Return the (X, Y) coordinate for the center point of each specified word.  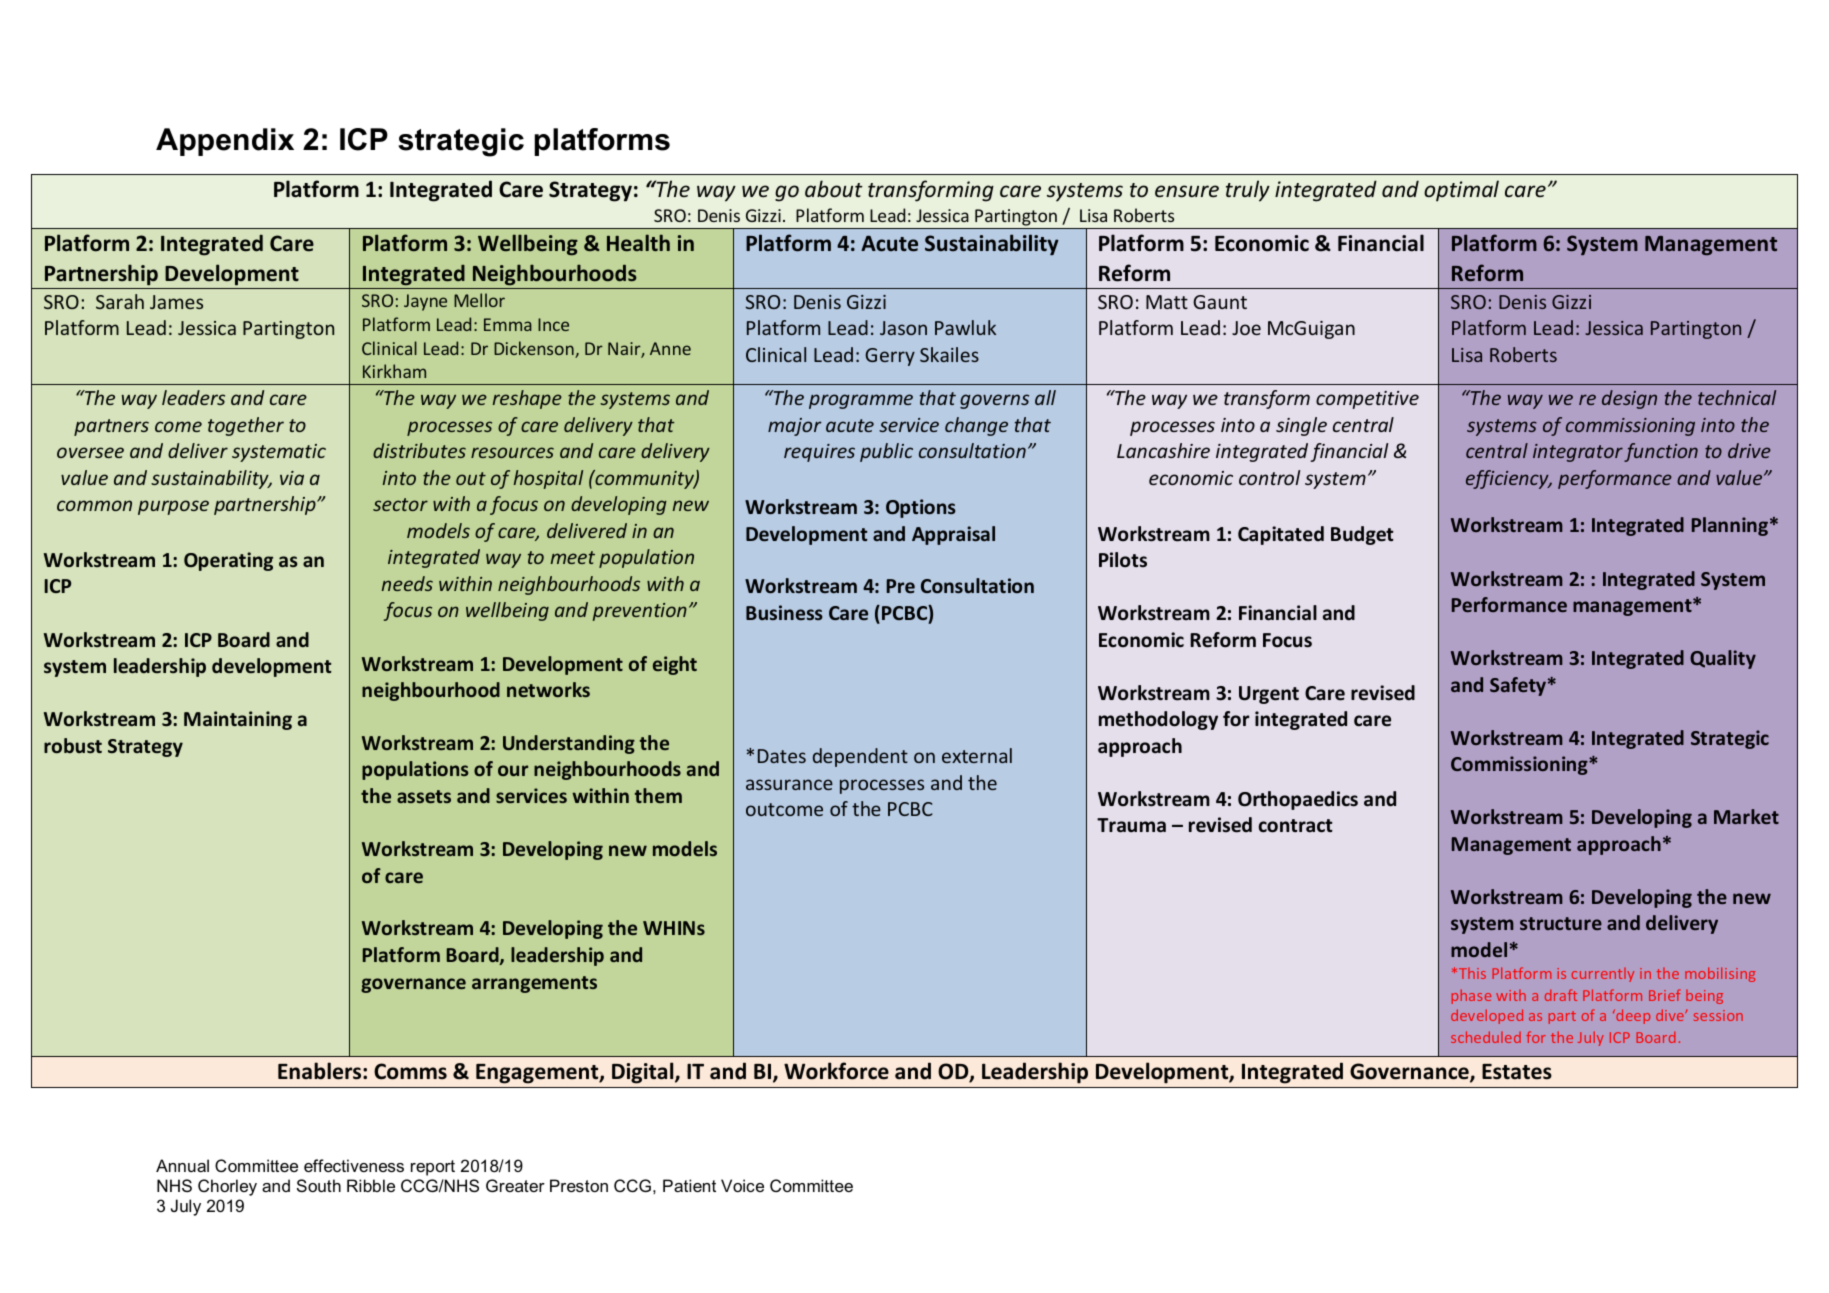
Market (1746, 816)
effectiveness (354, 1165)
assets (424, 796)
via (292, 478)
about (834, 188)
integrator (1578, 453)
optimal (1461, 191)
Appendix (225, 142)
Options (921, 508)
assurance (789, 784)
